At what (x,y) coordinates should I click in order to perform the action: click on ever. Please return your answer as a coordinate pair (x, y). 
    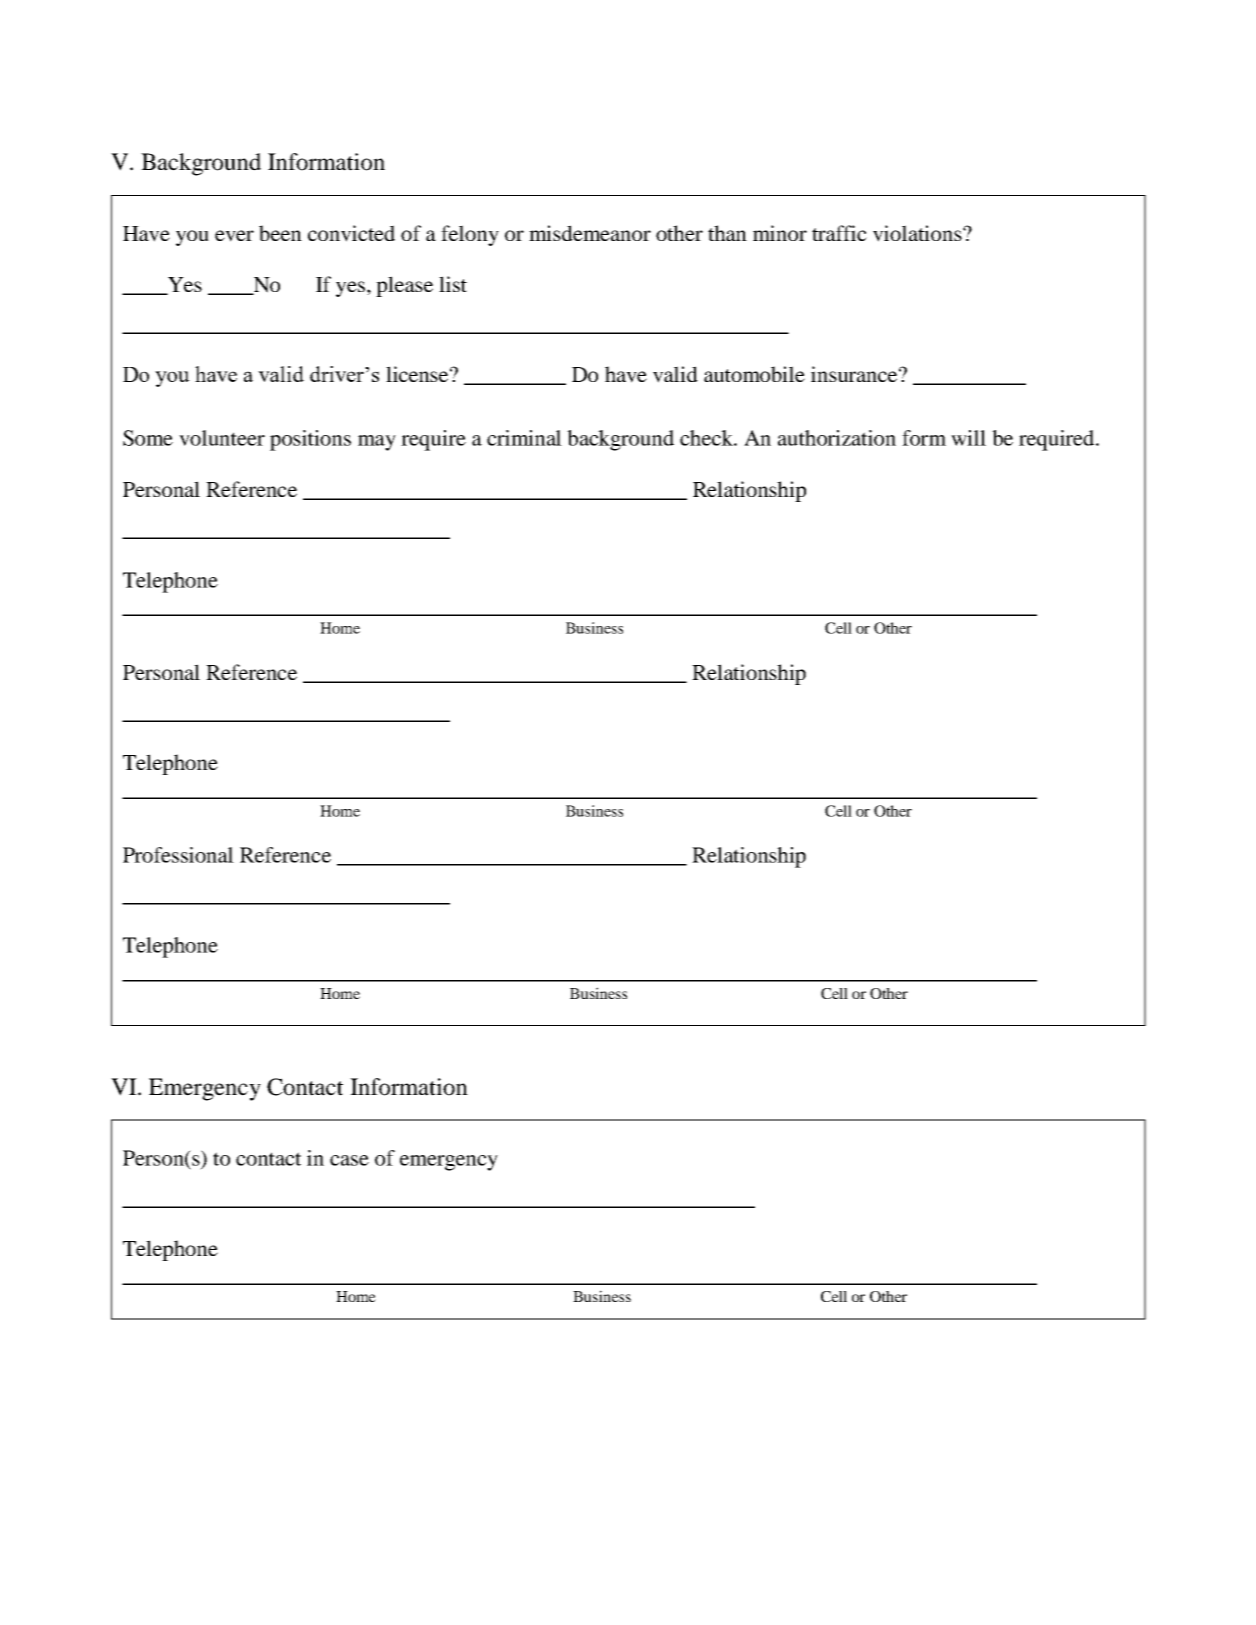
    Looking at the image, I should click on (234, 236).
